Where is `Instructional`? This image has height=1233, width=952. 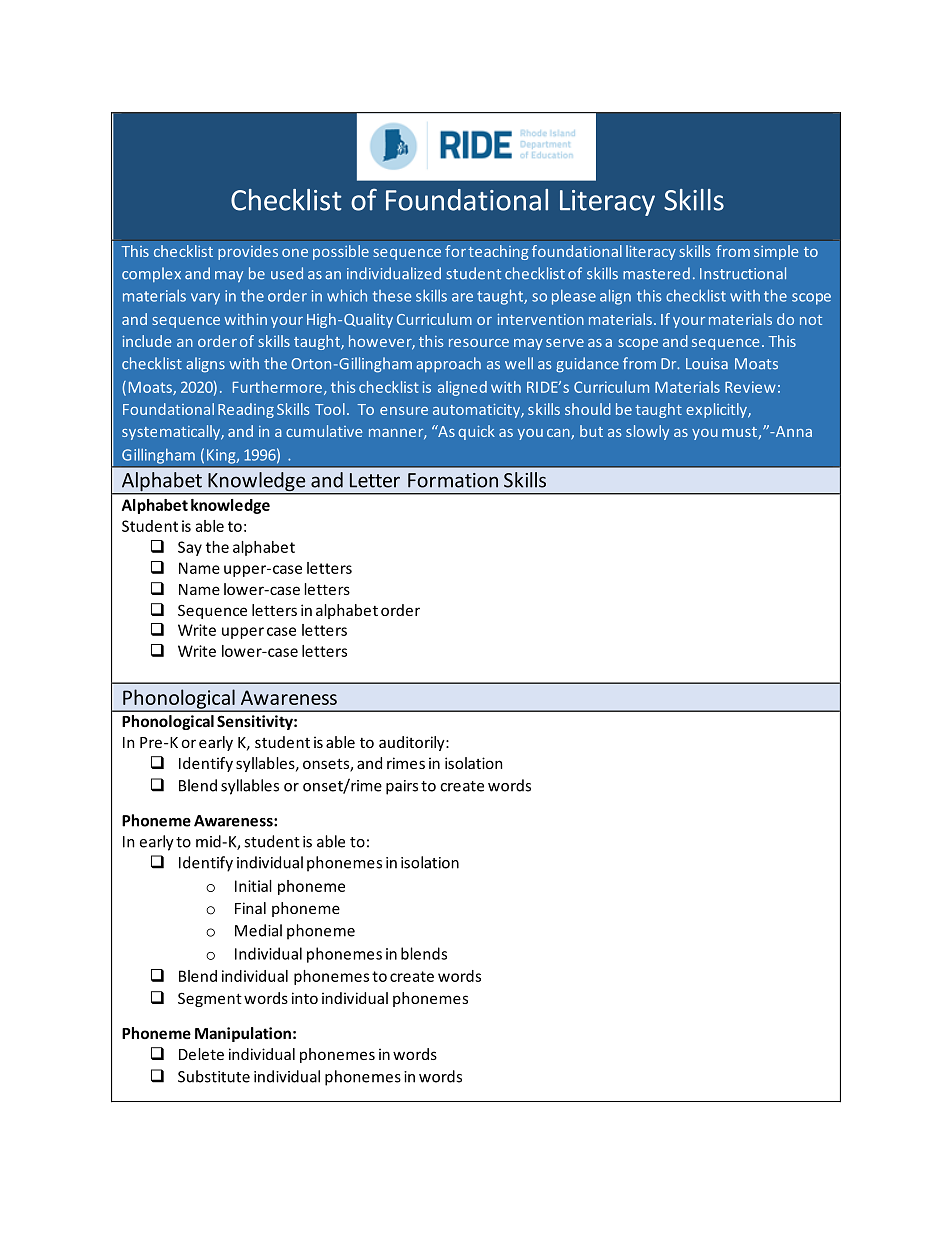
Instructional is located at coordinates (743, 273).
